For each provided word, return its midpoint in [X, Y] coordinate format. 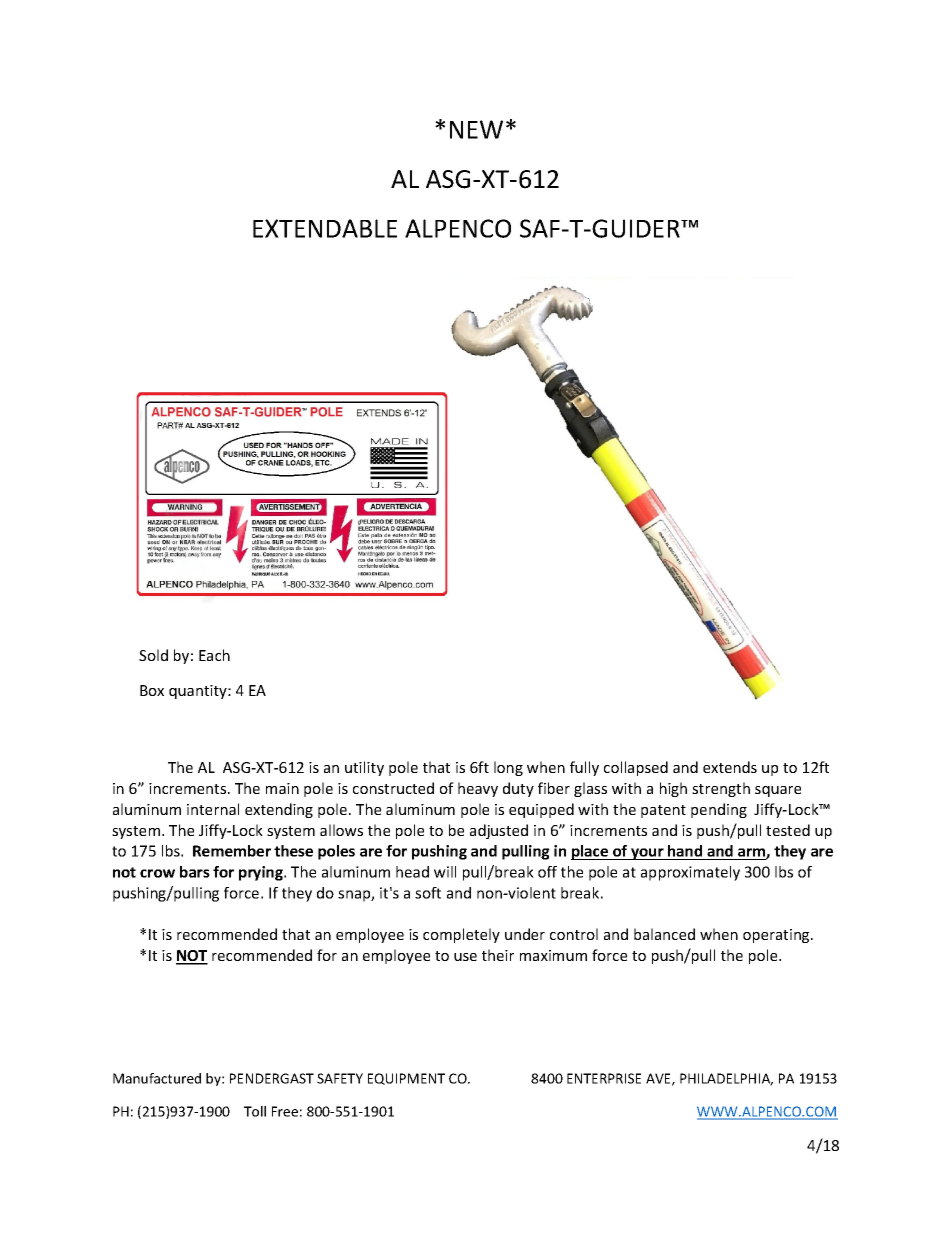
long [508, 768]
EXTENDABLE [325, 228]
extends [730, 767]
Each [214, 655]
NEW [476, 129]
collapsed [636, 768]
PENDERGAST [272, 1078]
